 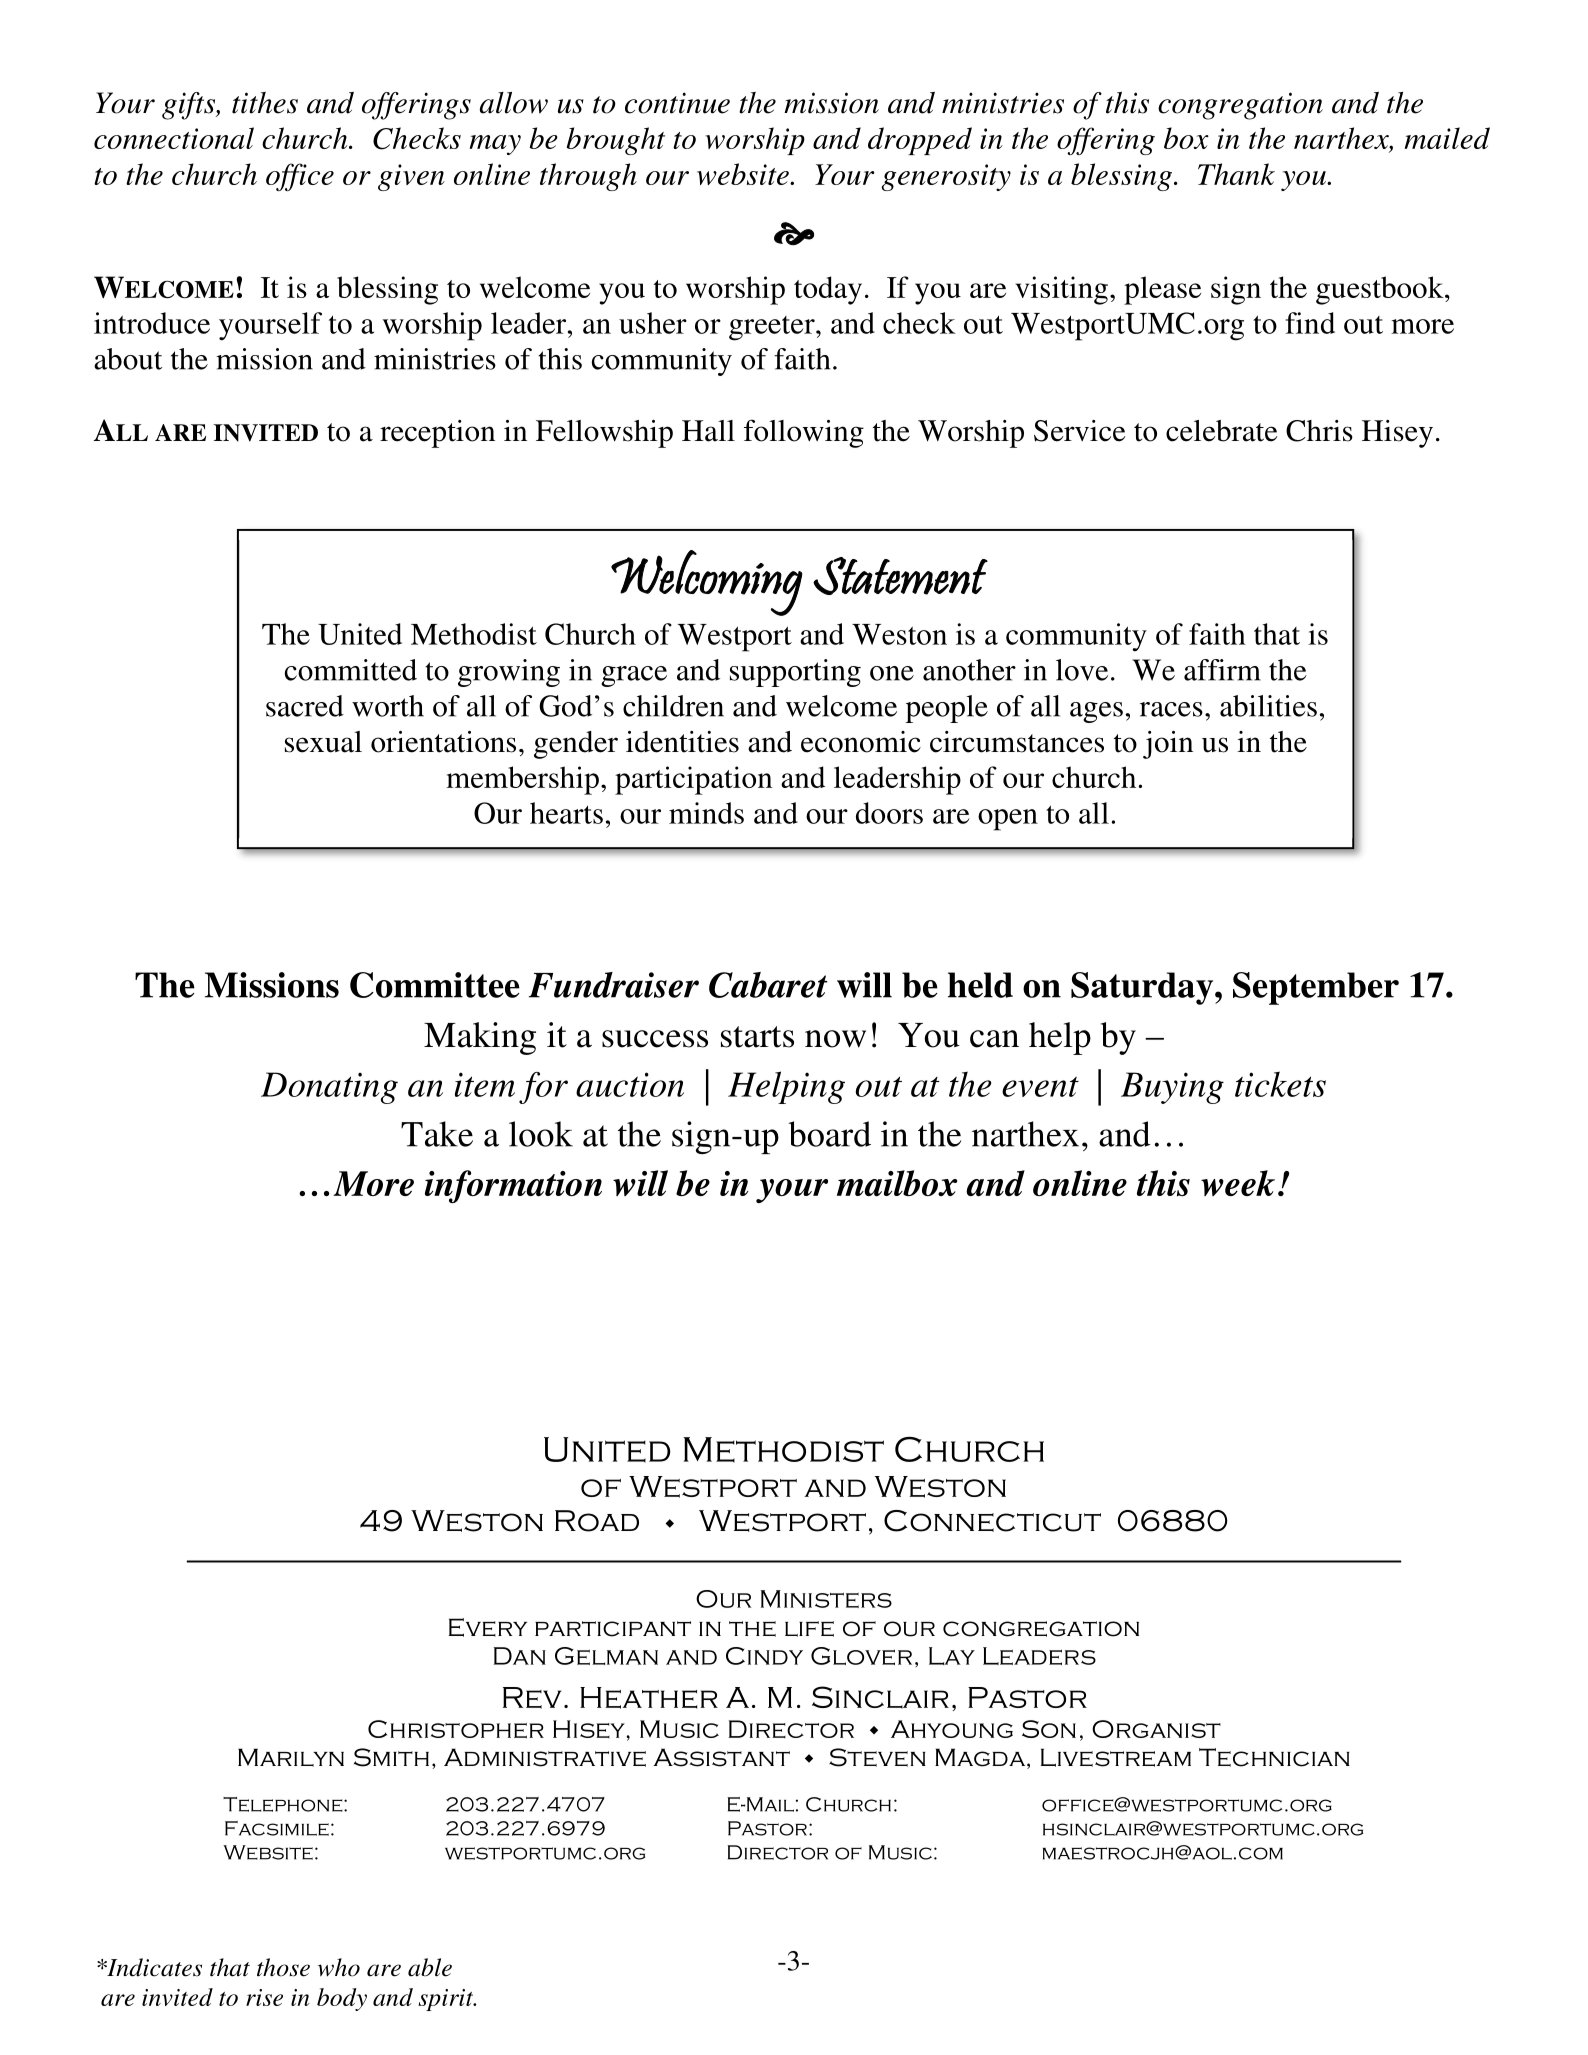 What do you see at coordinates (283, 1967) in the screenshot?
I see `those` at bounding box center [283, 1967].
